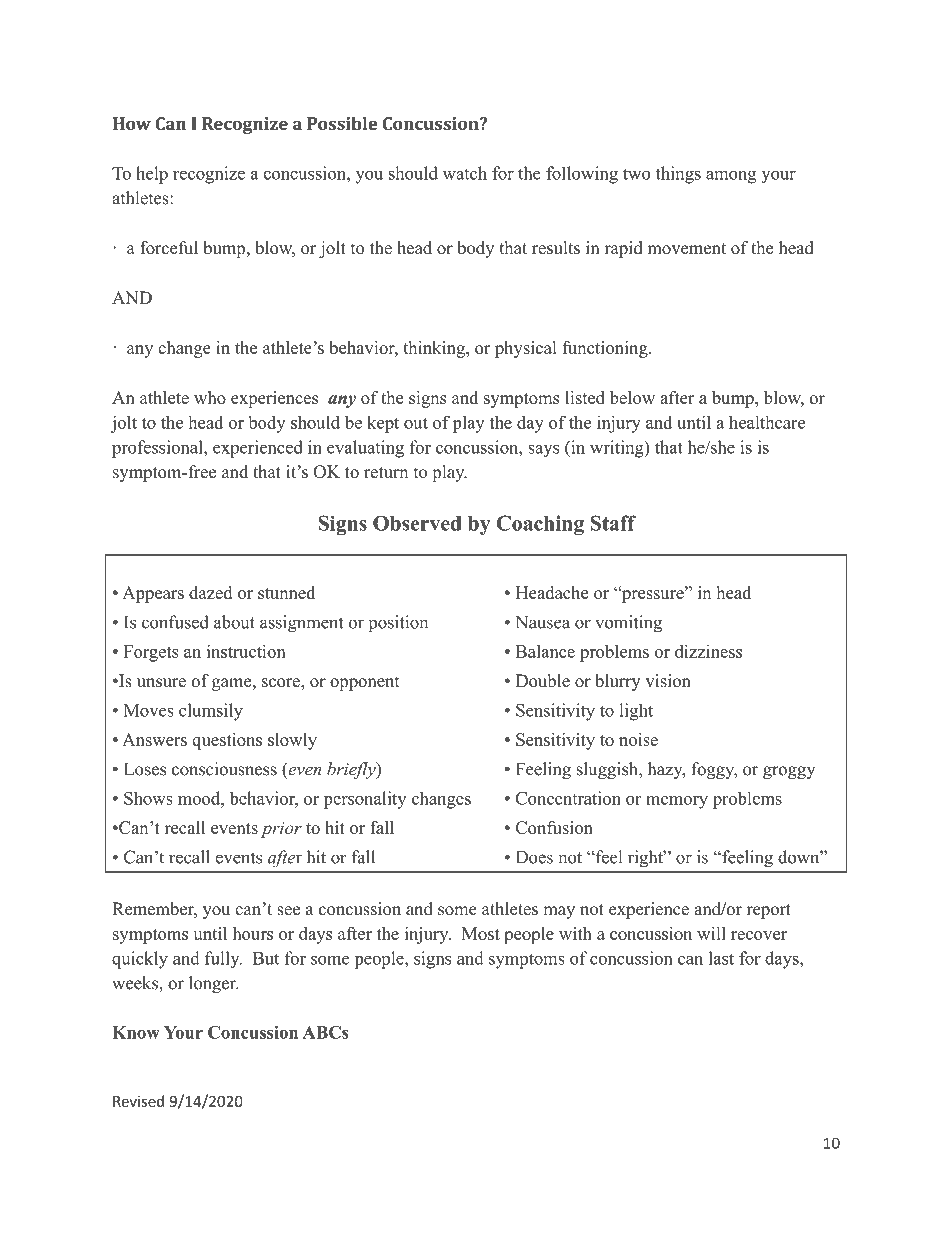 The height and width of the screenshot is (1233, 952). What do you see at coordinates (211, 712) in the screenshot?
I see `clumsily` at bounding box center [211, 712].
